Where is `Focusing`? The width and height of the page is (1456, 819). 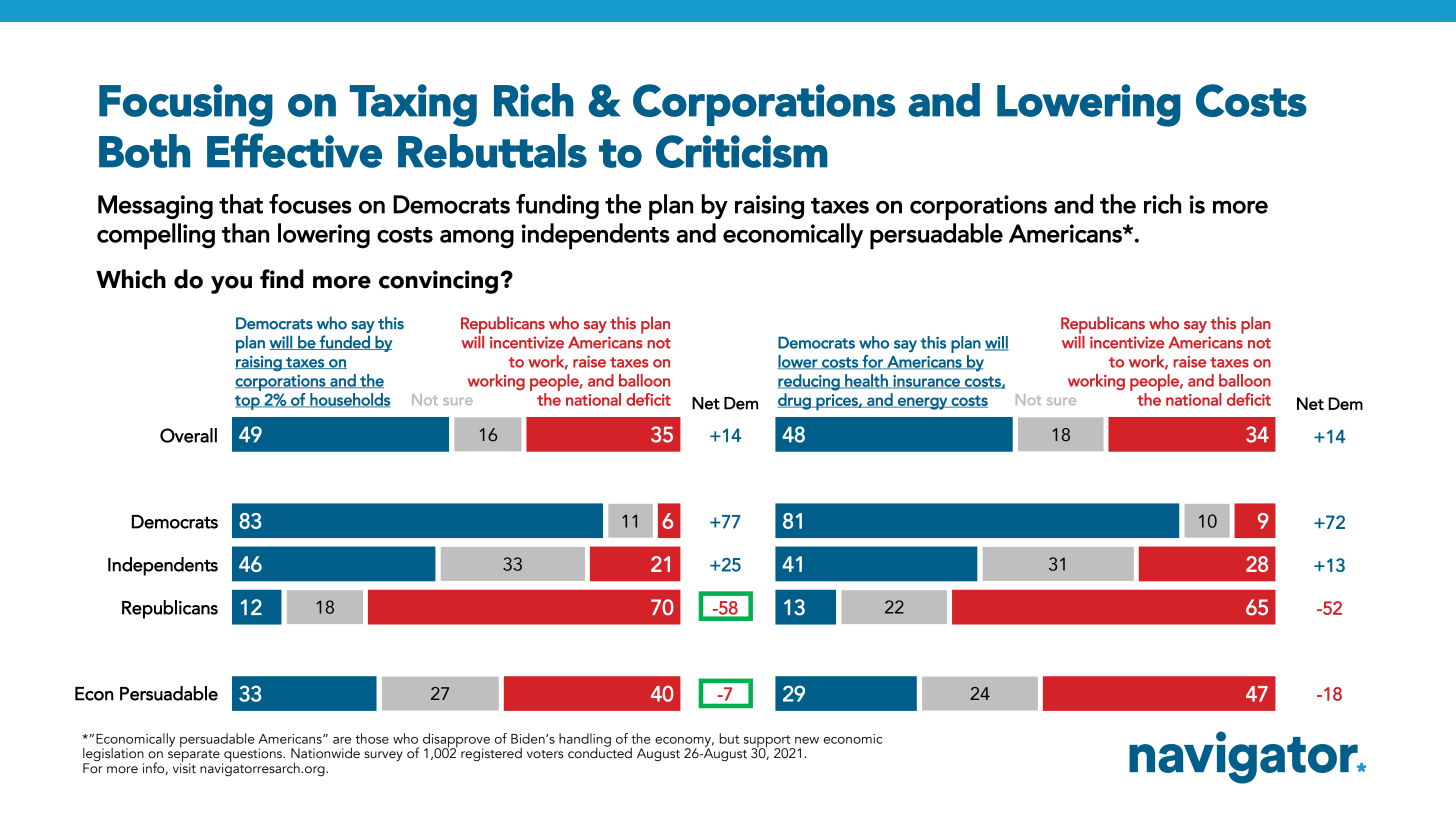
Focusing is located at coordinates (186, 105).
